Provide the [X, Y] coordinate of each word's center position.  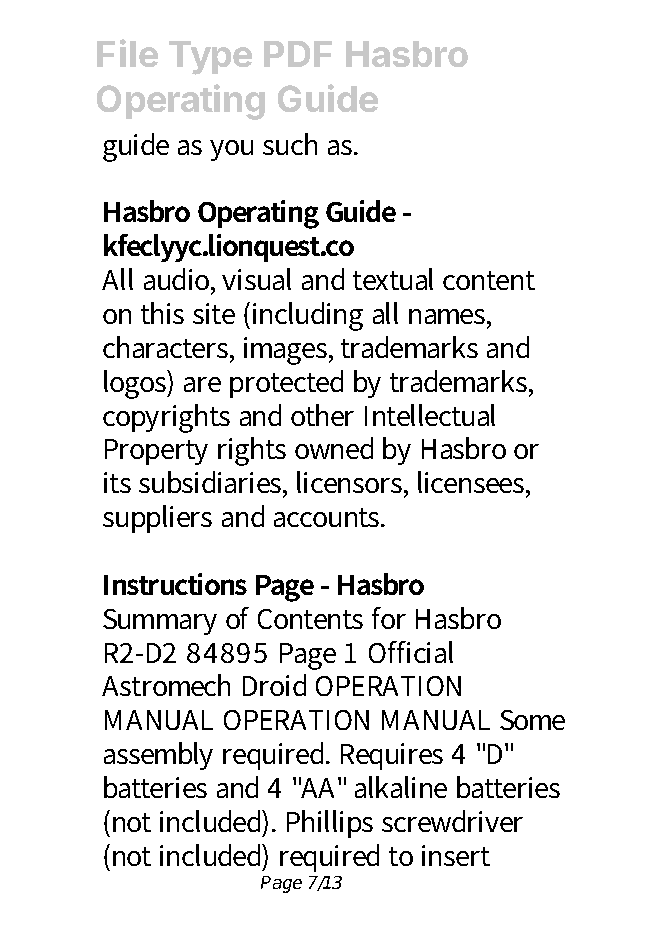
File [127, 53]
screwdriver [452, 821]
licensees [472, 484]
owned [334, 448]
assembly [158, 756]
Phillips [330, 824]
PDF [298, 54]
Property [156, 452]
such [290, 144]
